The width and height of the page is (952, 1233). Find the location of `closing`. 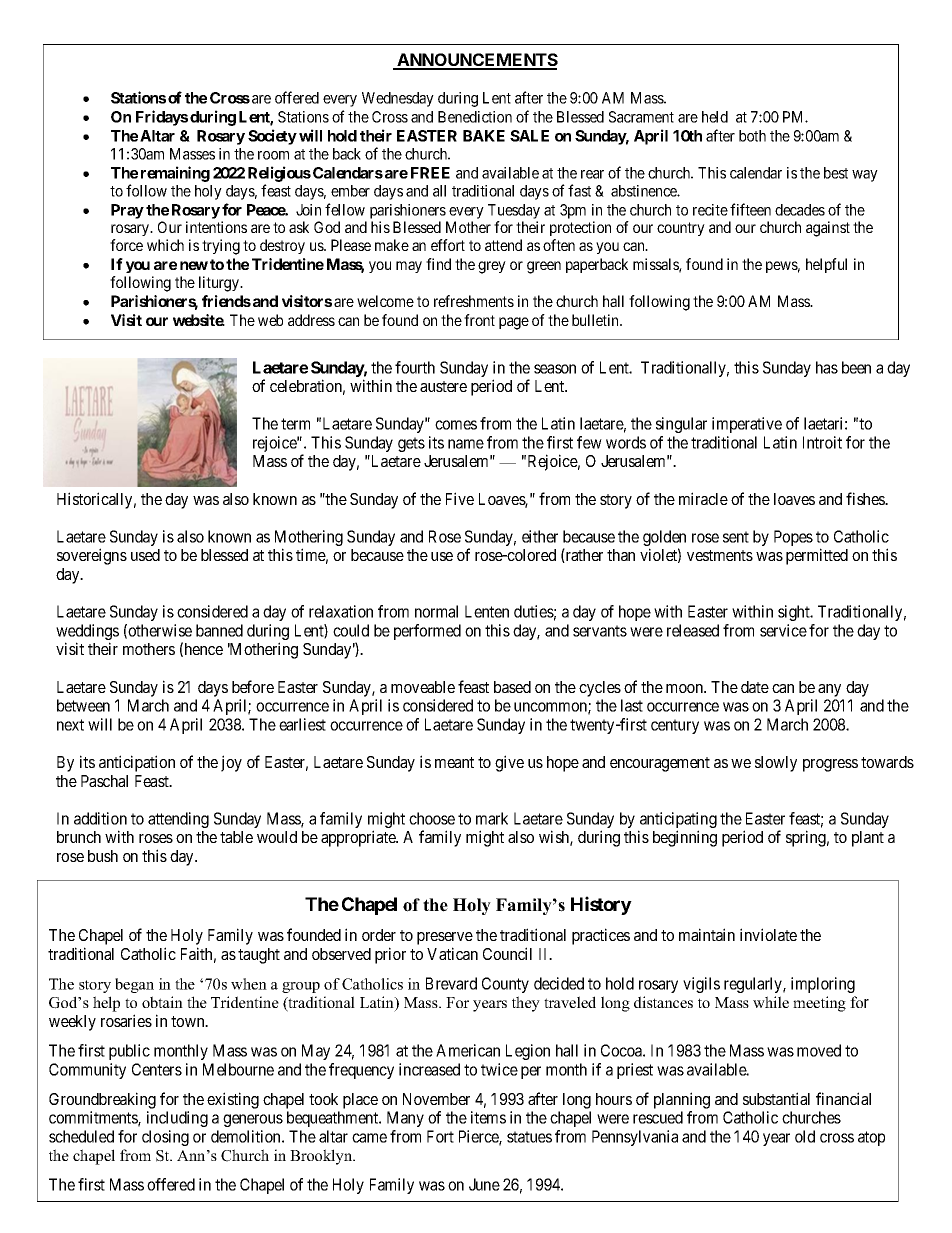

closing is located at coordinates (165, 1138).
